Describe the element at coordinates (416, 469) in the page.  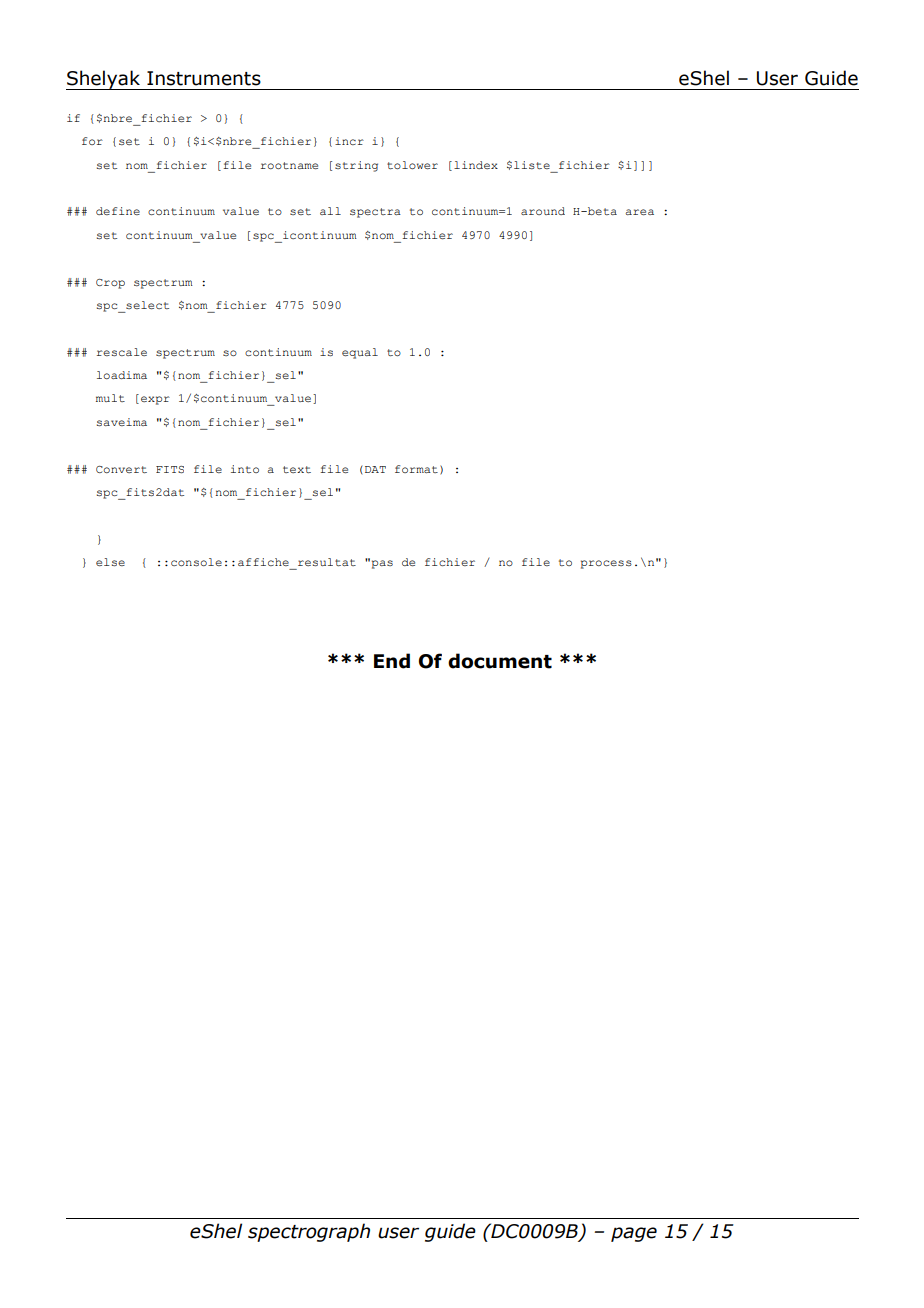
I see `format` at that location.
